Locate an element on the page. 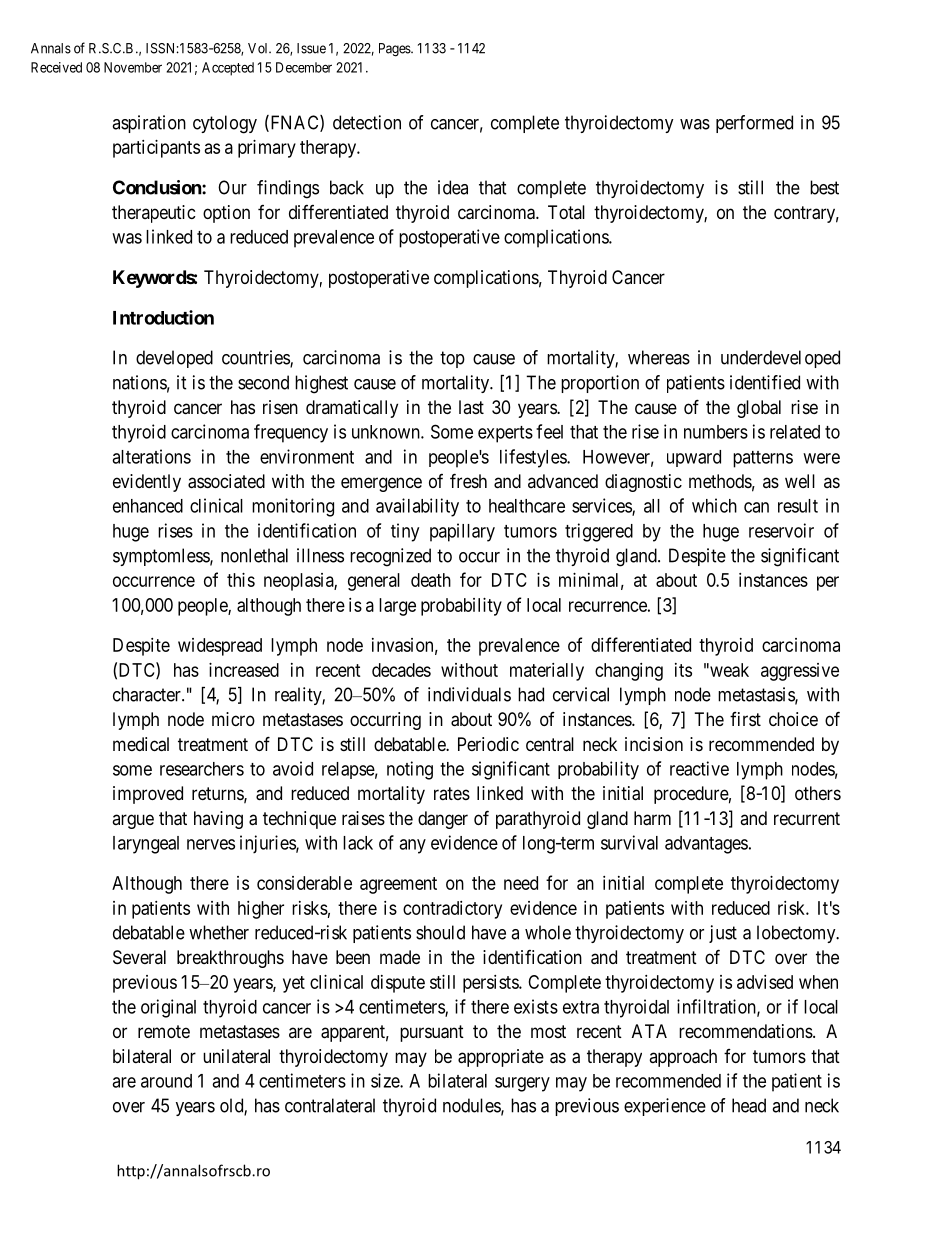  detection is located at coordinates (367, 122).
